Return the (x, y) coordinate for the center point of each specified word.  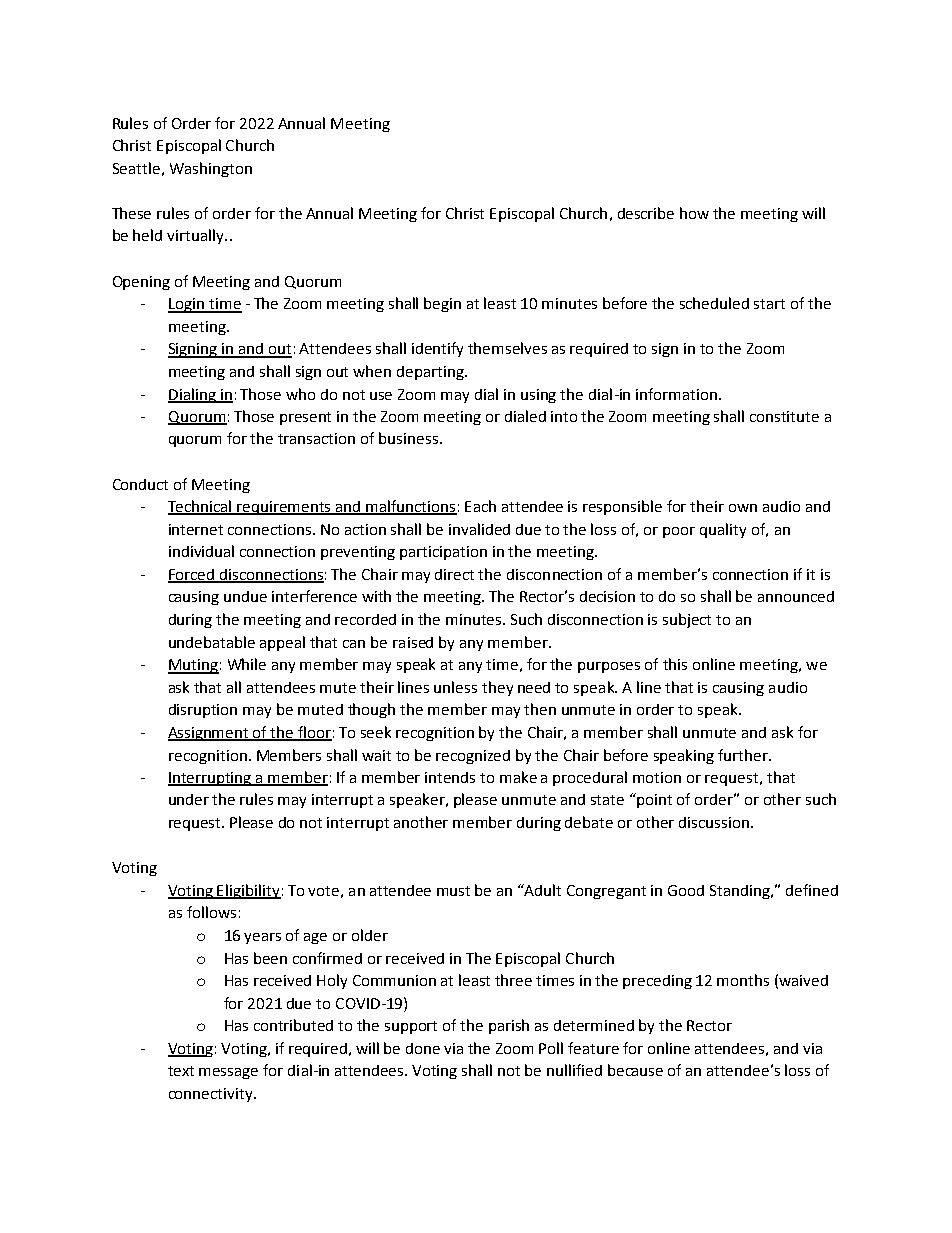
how (694, 213)
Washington (211, 169)
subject (687, 620)
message (228, 1073)
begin (442, 304)
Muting (193, 666)
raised (413, 642)
